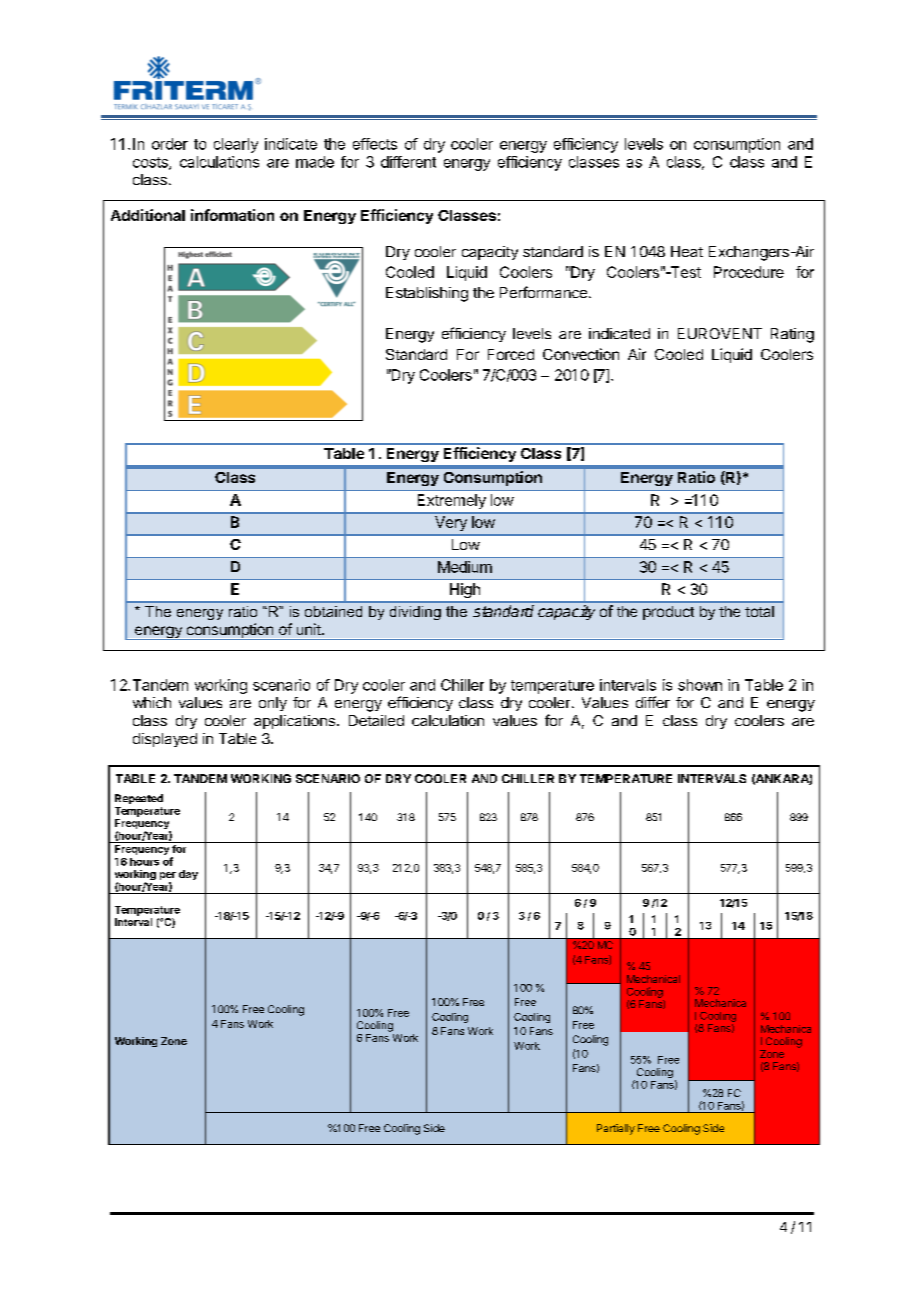  What do you see at coordinates (139, 799) in the screenshot?
I see `Repeated` at bounding box center [139, 799].
